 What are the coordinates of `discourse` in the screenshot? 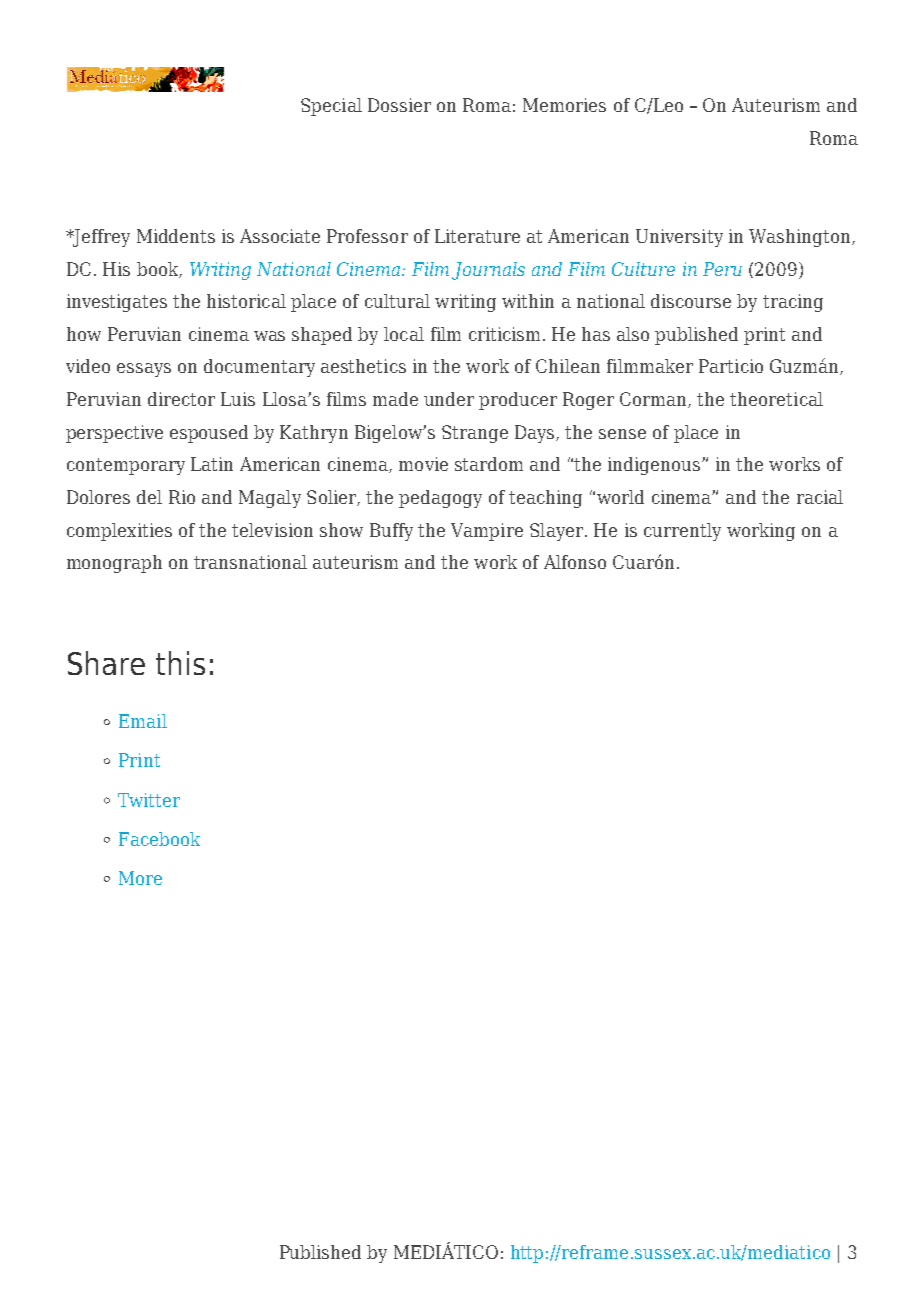 It's located at (691, 301).
